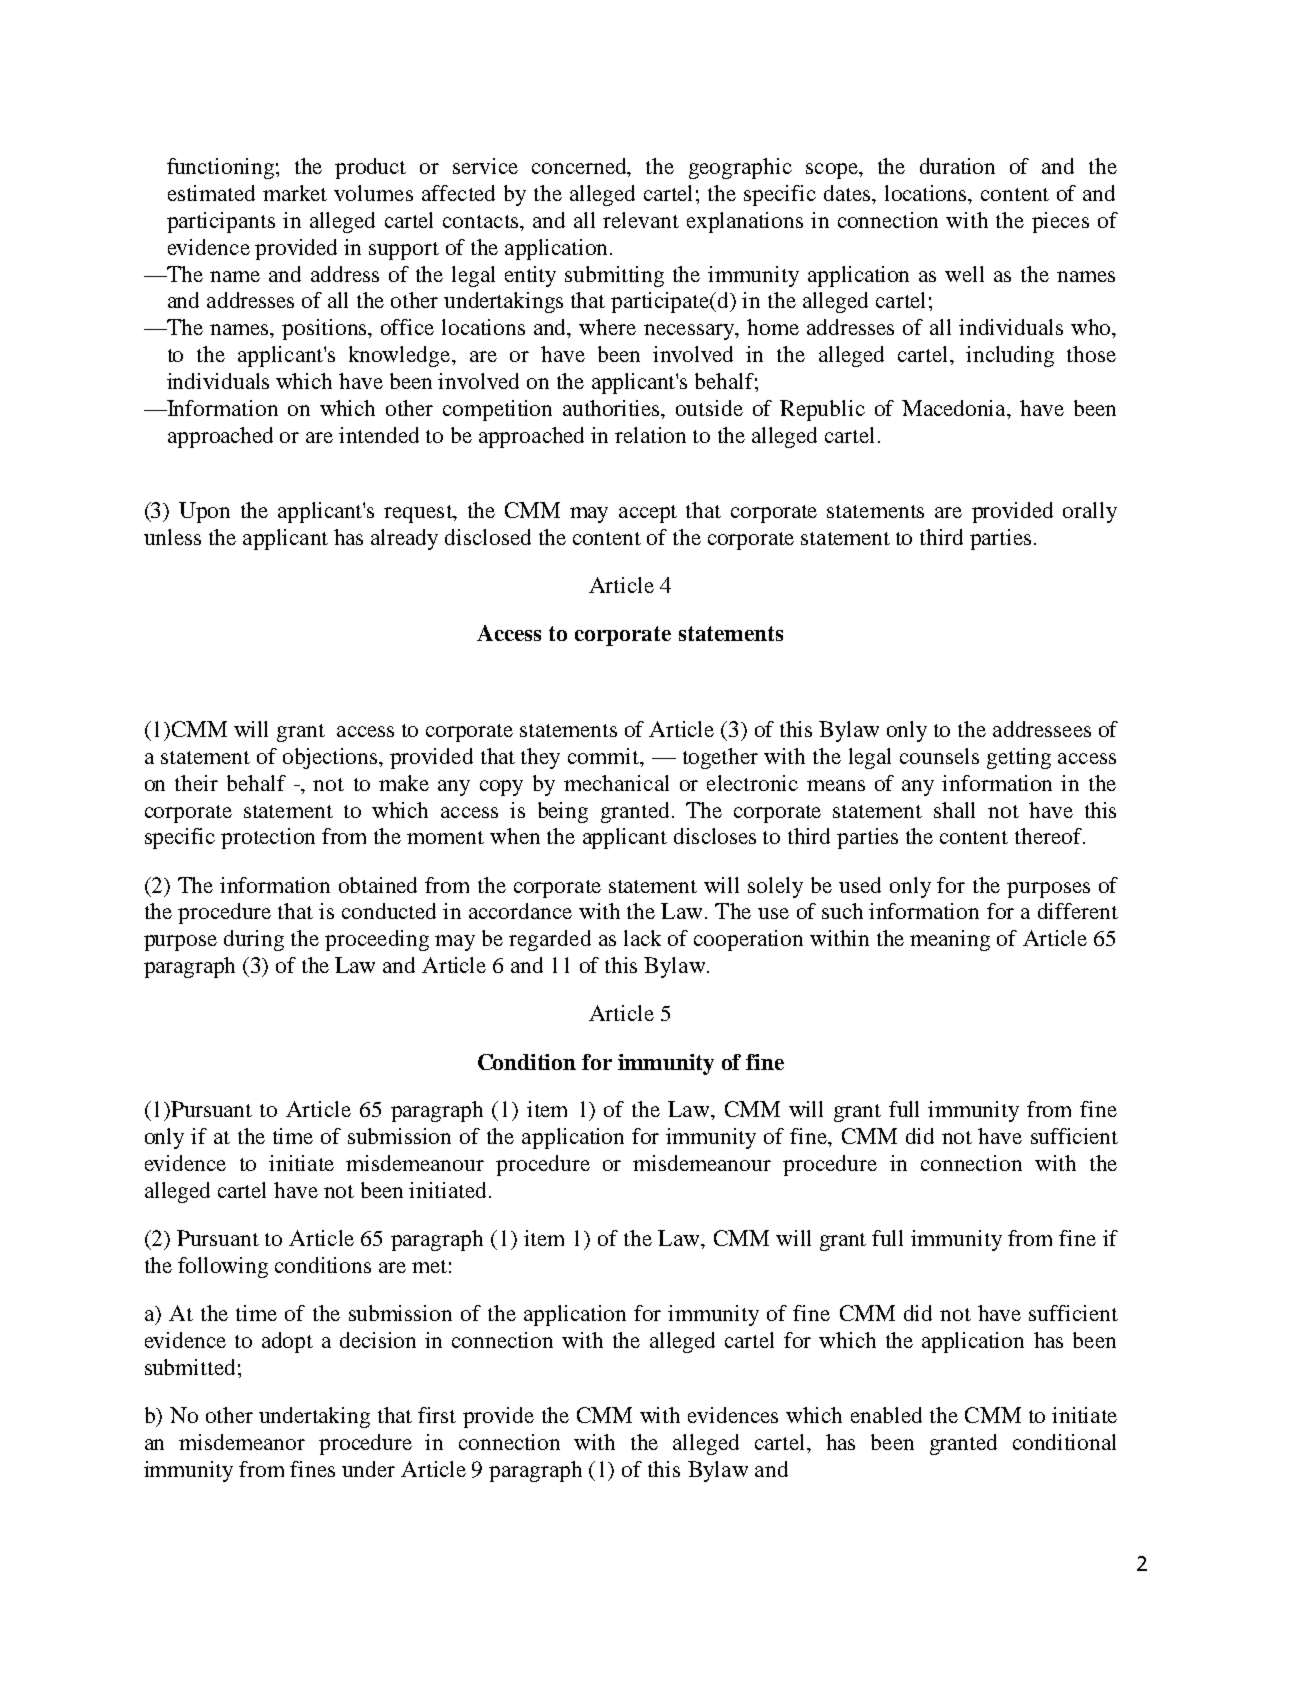 The height and width of the document is (1682, 1300). Describe the element at coordinates (242, 1442) in the document. I see `misdemeanor` at that location.
